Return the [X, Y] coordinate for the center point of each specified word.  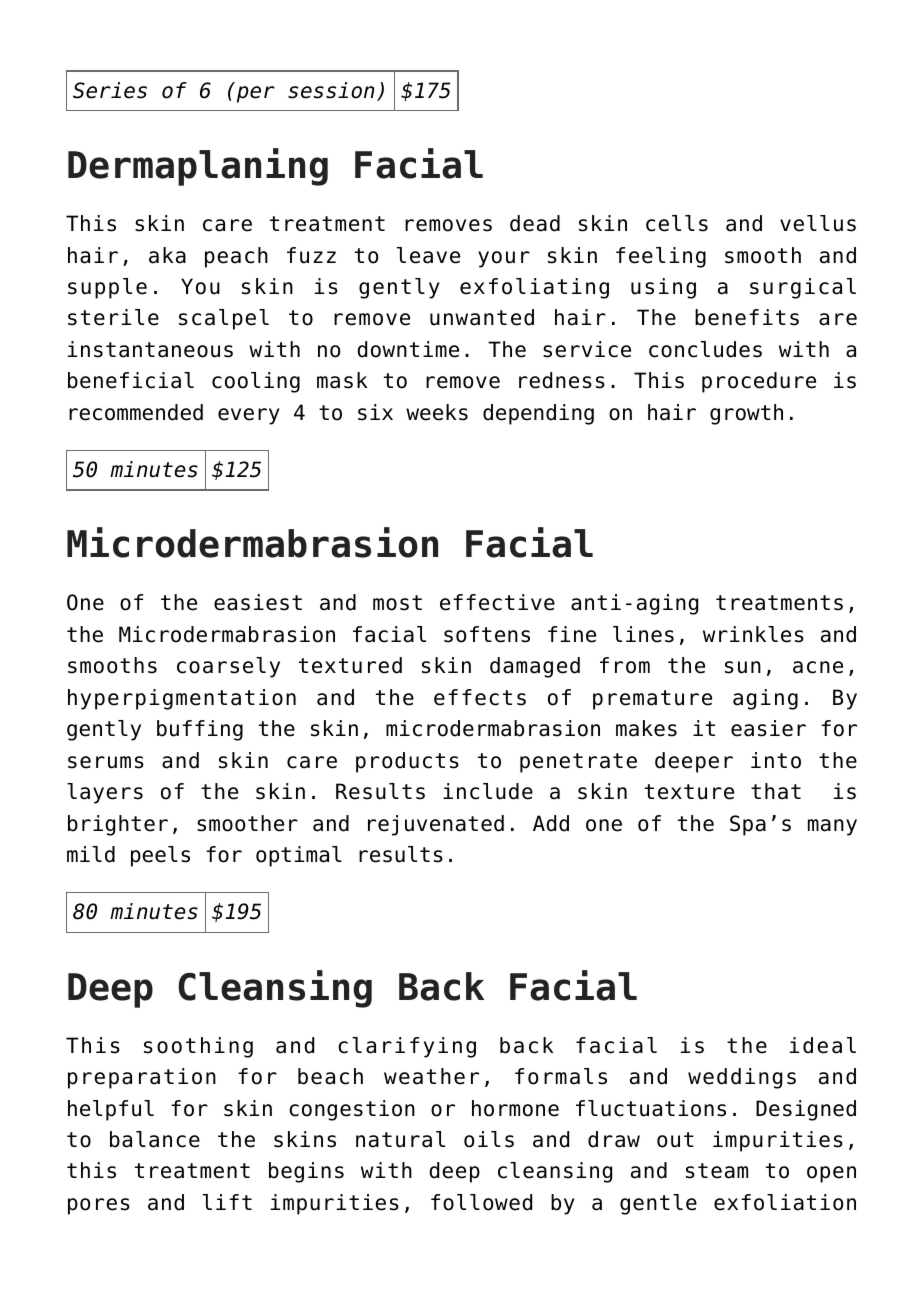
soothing [198, 1047]
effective [497, 602]
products [407, 762]
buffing [200, 730]
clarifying [407, 1047]
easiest [258, 602]
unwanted [482, 317]
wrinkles [753, 634]
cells [677, 223]
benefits [747, 317]
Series [110, 90]
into [776, 760]
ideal [823, 1045]
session [331, 90]
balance [155, 1139]
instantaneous [150, 349]
